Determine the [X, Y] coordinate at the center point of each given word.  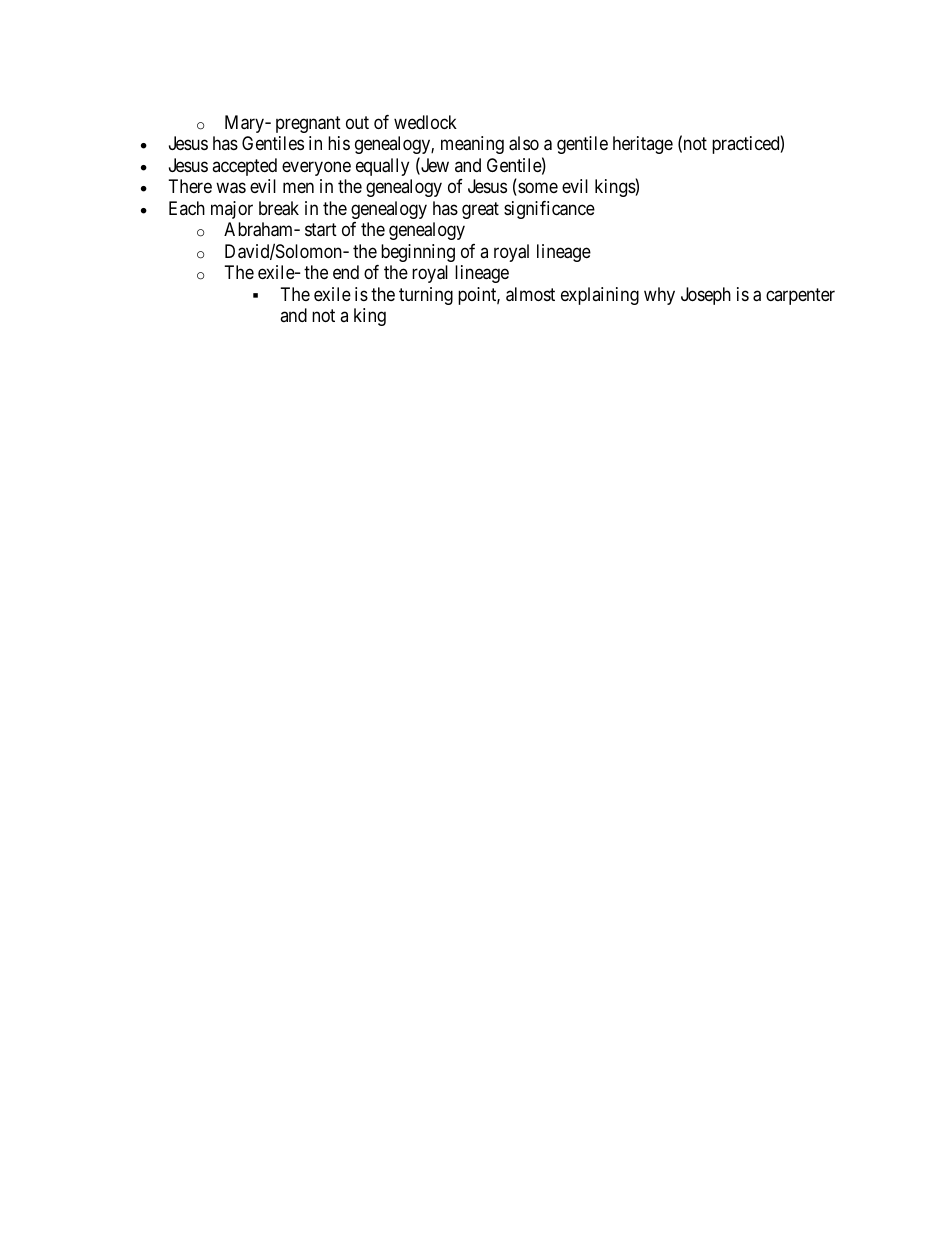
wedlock [425, 122]
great [480, 210]
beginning [418, 253]
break [279, 208]
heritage [643, 145]
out [357, 122]
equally [382, 167]
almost [530, 294]
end [346, 272]
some [537, 189]
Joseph [706, 296]
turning [426, 296]
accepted [244, 167]
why [659, 296]
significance [549, 210]
